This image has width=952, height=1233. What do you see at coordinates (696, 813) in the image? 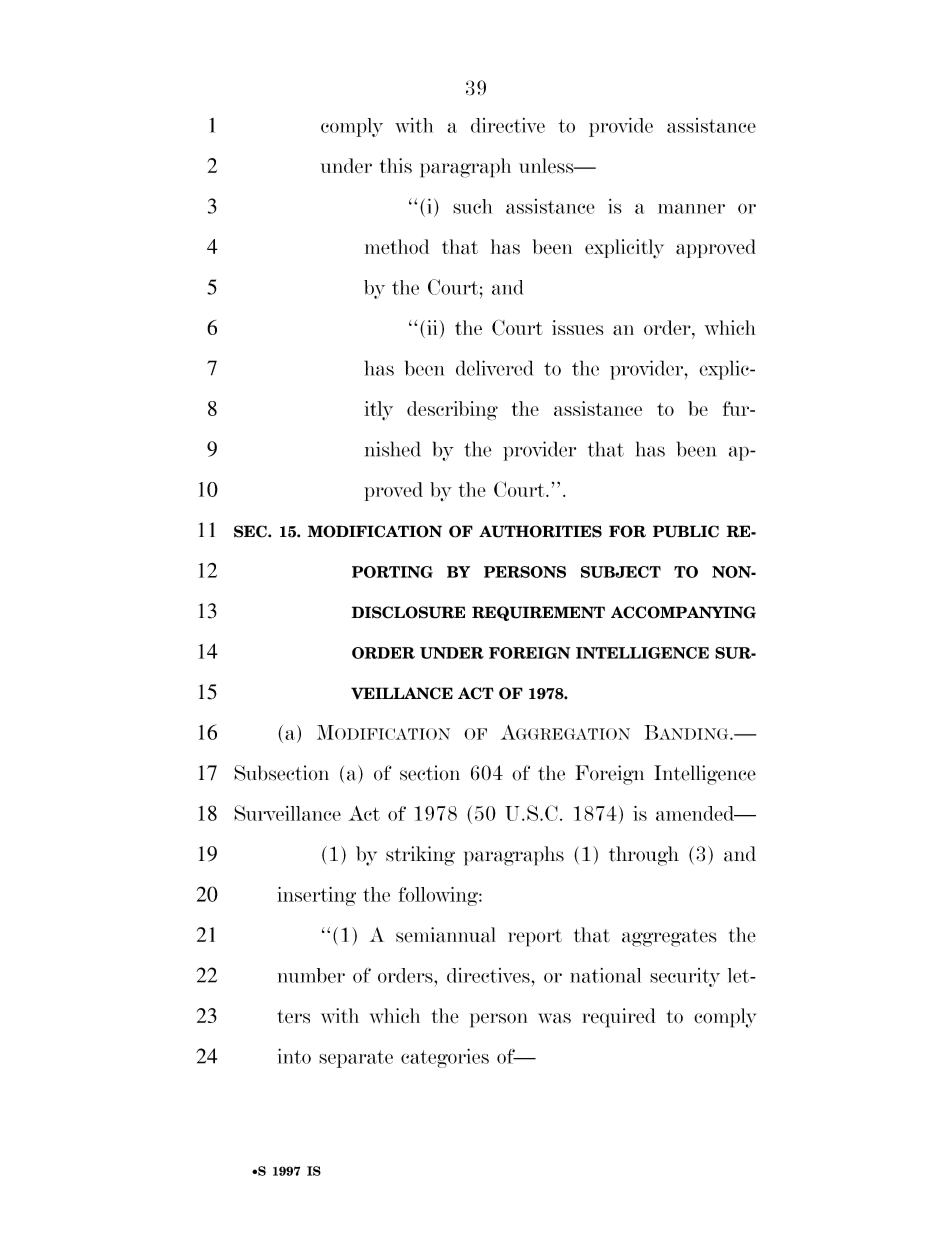
I see `amended` at bounding box center [696, 813].
